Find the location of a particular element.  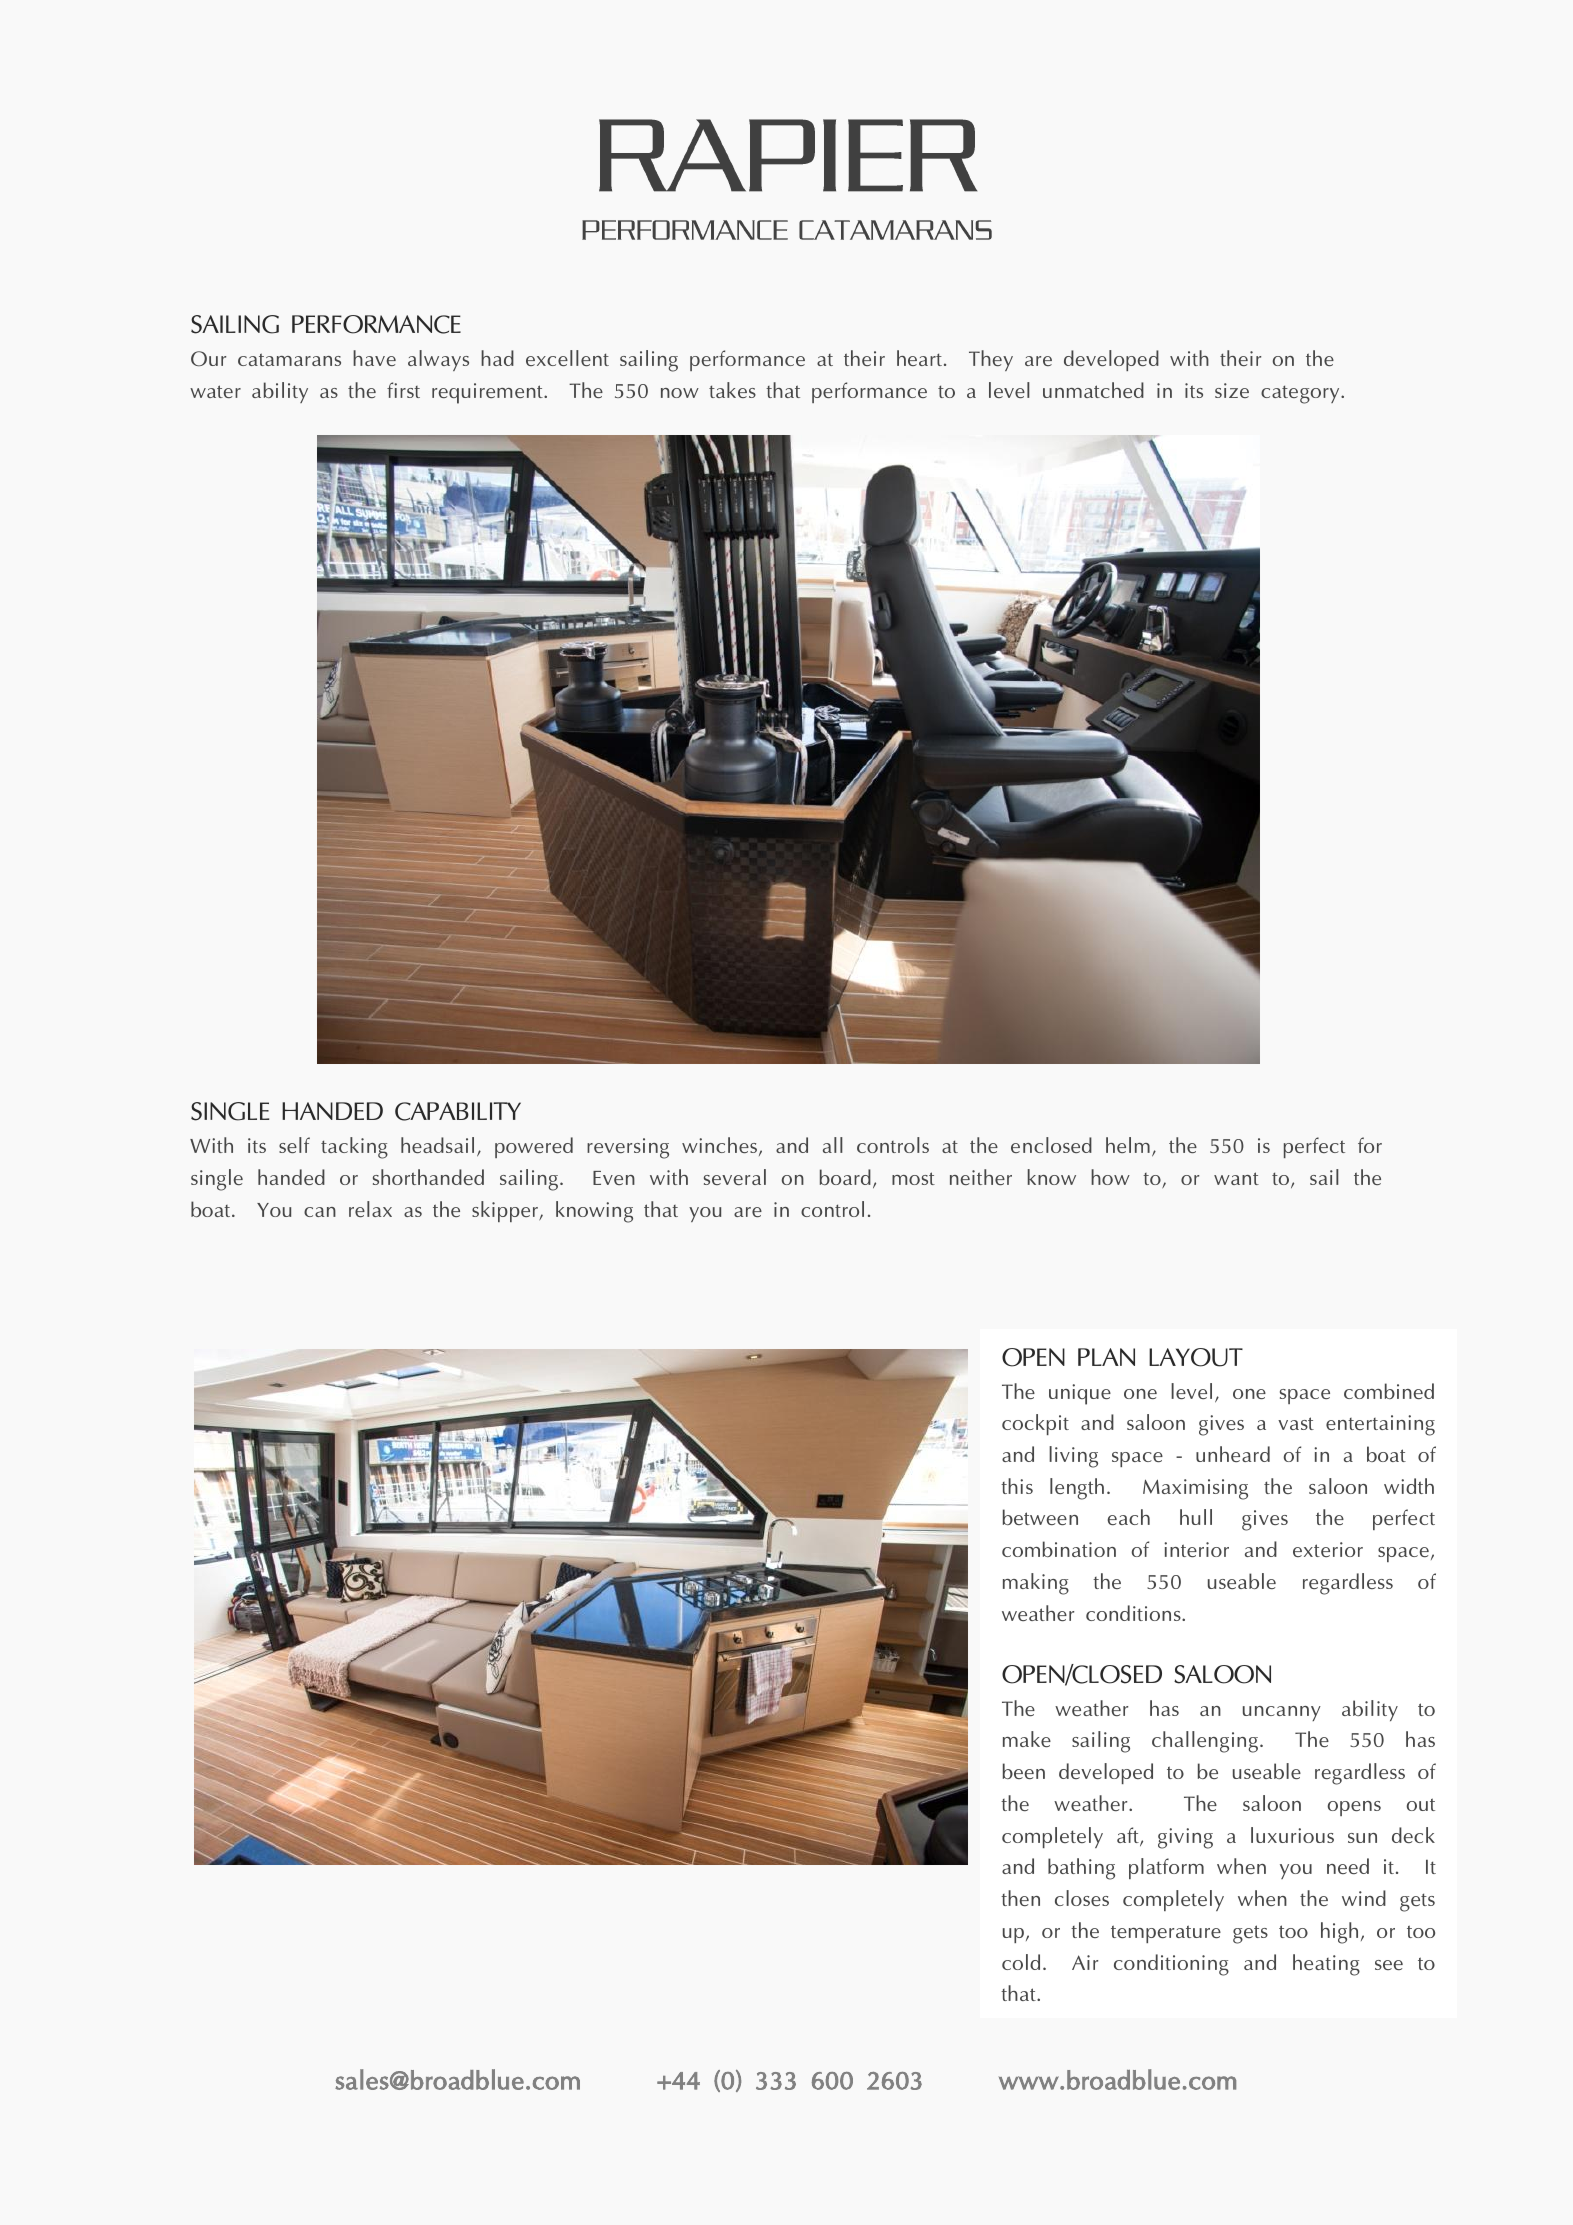

category is located at coordinates (1301, 394).
